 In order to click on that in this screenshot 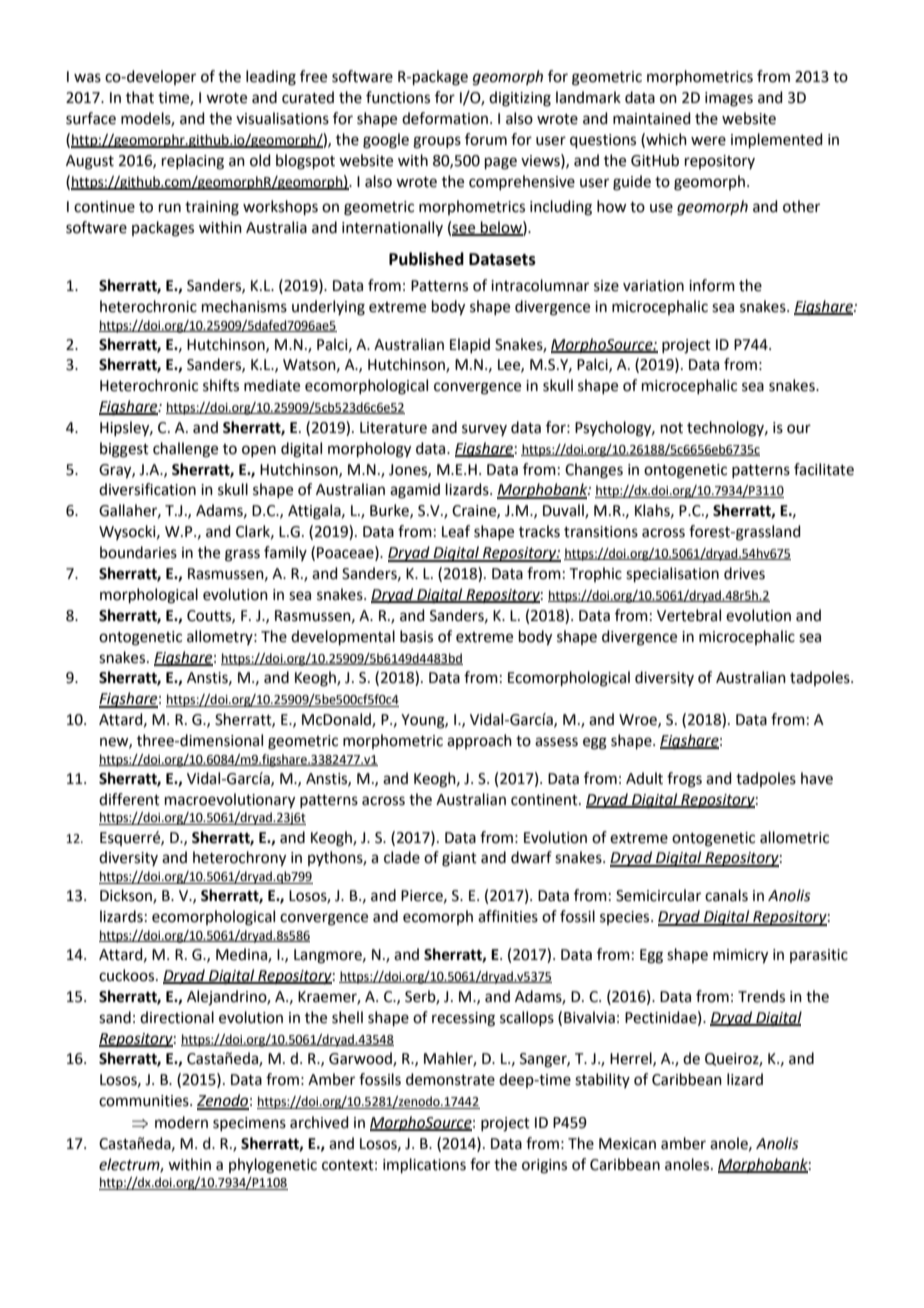, I will do `click(140, 97)`.
